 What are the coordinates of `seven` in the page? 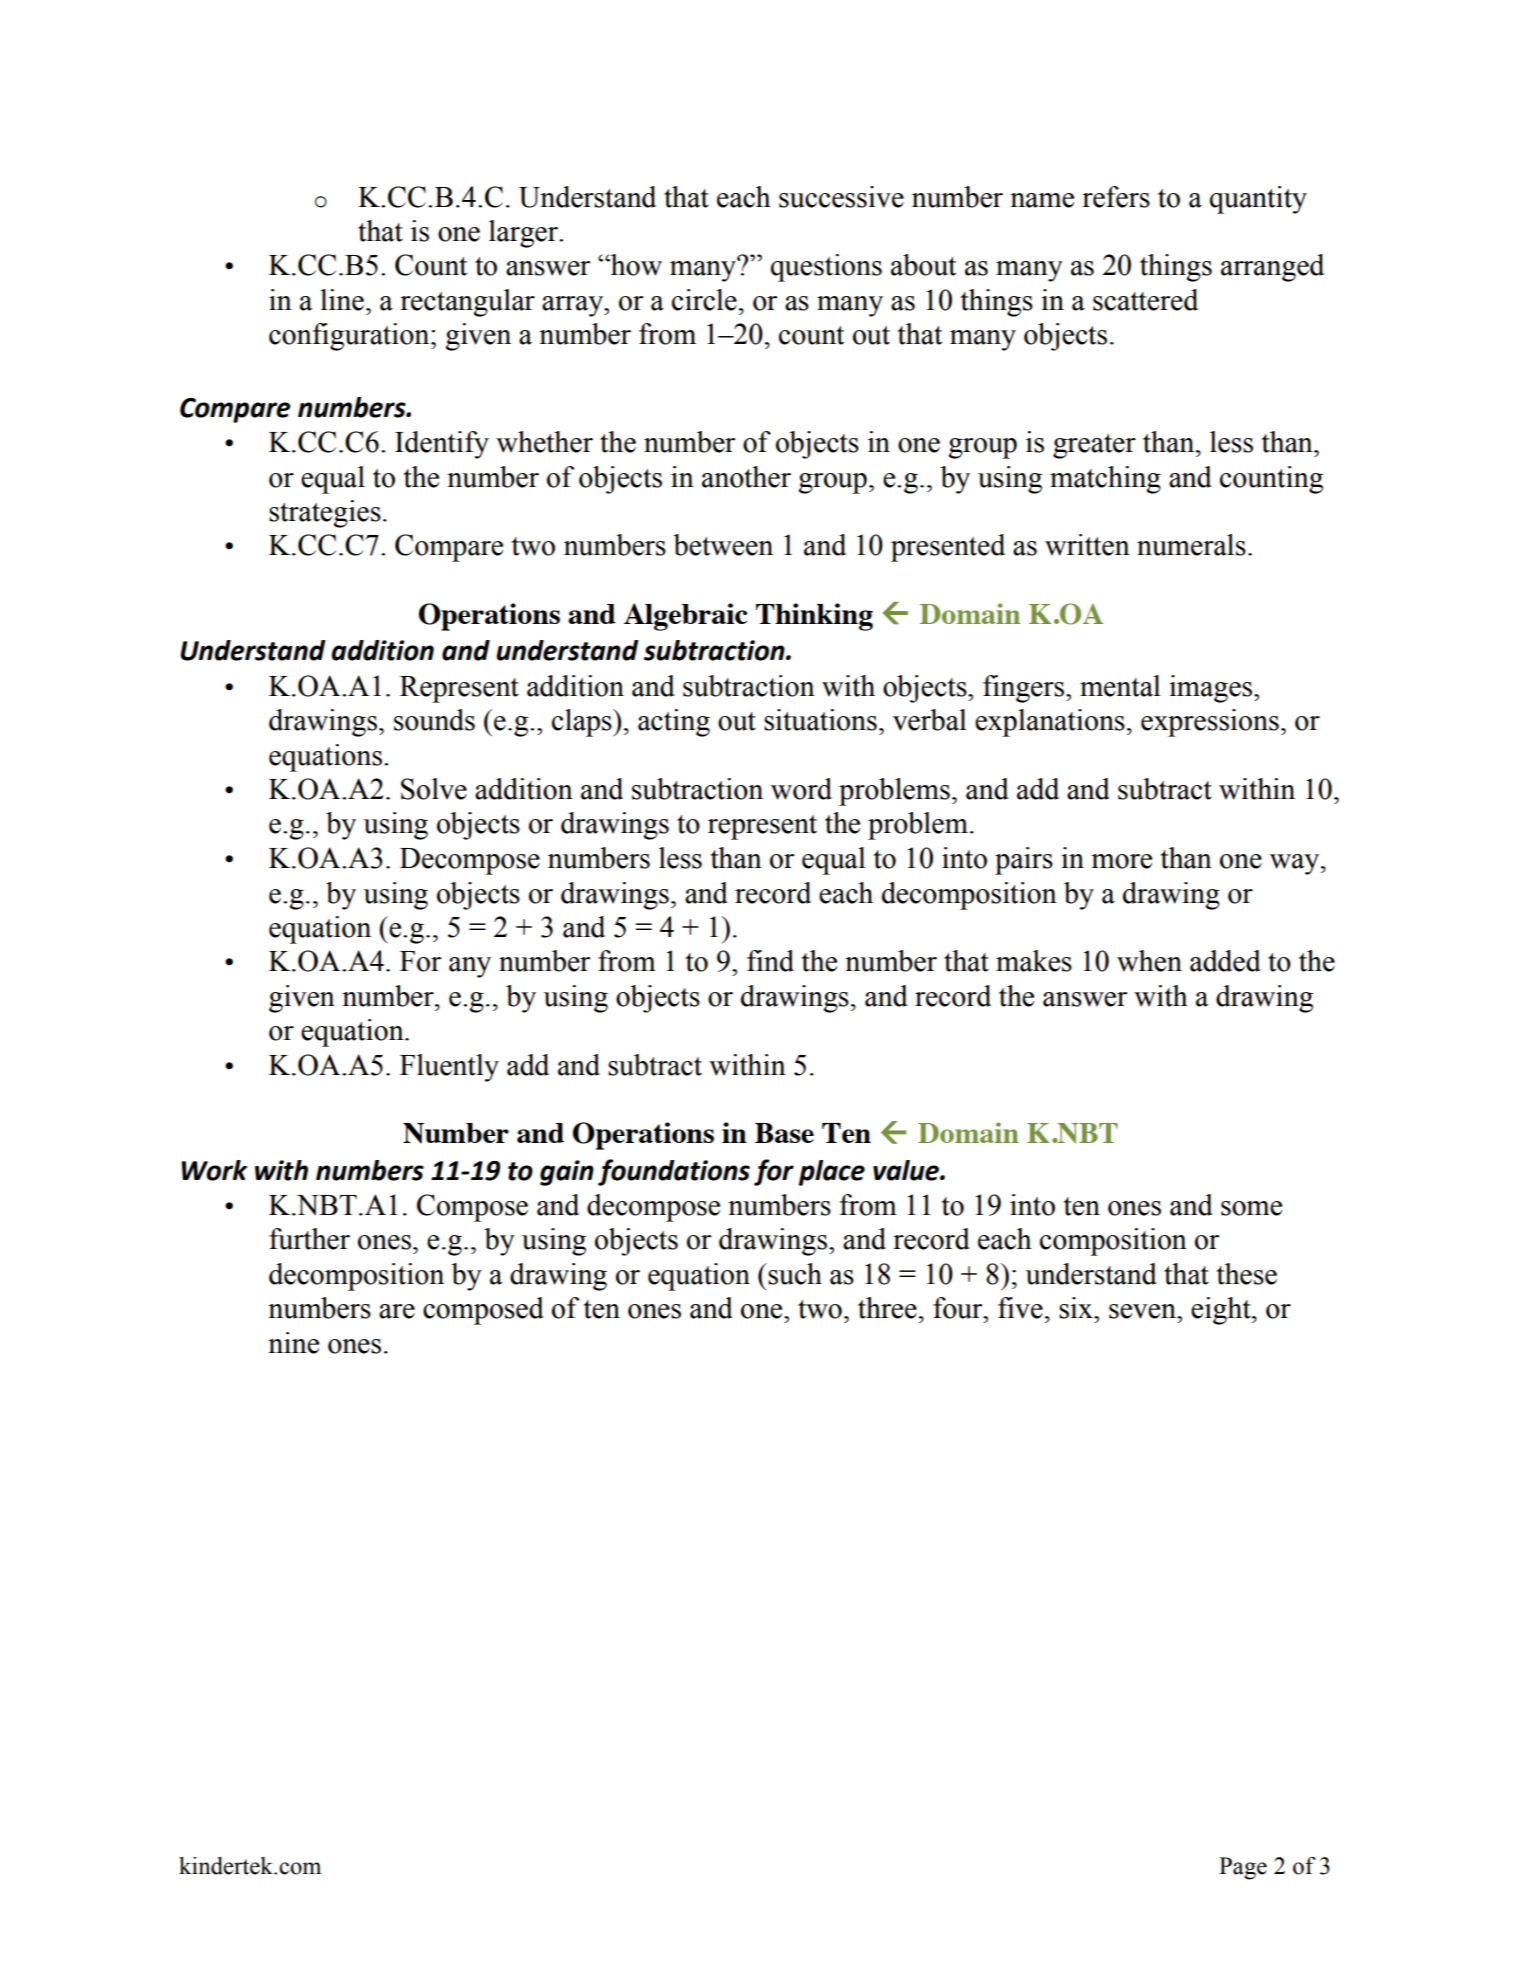 It's located at (1143, 1311).
